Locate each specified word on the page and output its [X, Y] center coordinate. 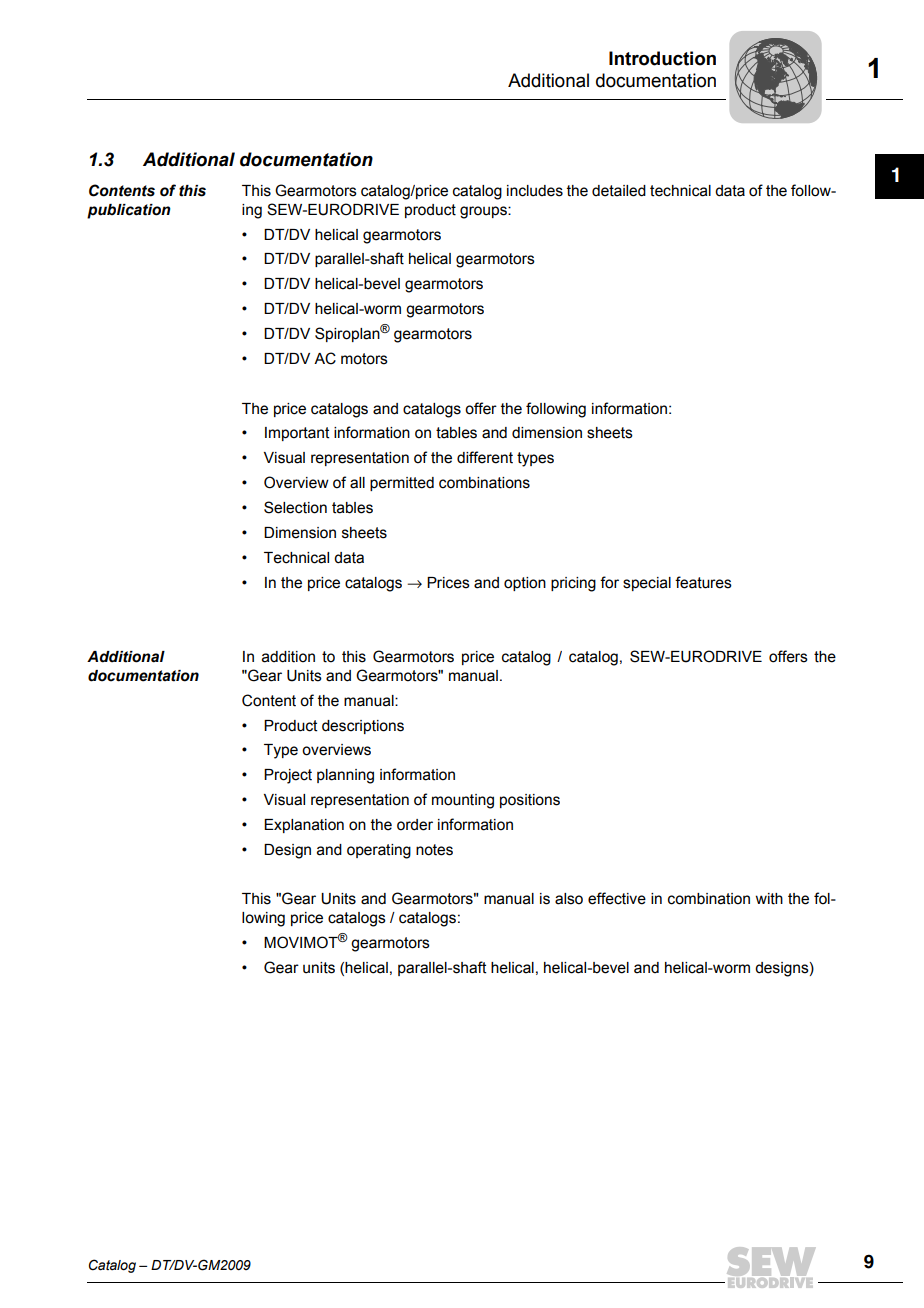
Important [297, 434]
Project [288, 776]
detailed [619, 191]
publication [129, 211]
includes [535, 191]
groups [484, 212]
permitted [402, 484]
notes [434, 850]
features [703, 582]
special [647, 584]
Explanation [304, 826]
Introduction [662, 58]
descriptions [363, 727]
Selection [295, 507]
